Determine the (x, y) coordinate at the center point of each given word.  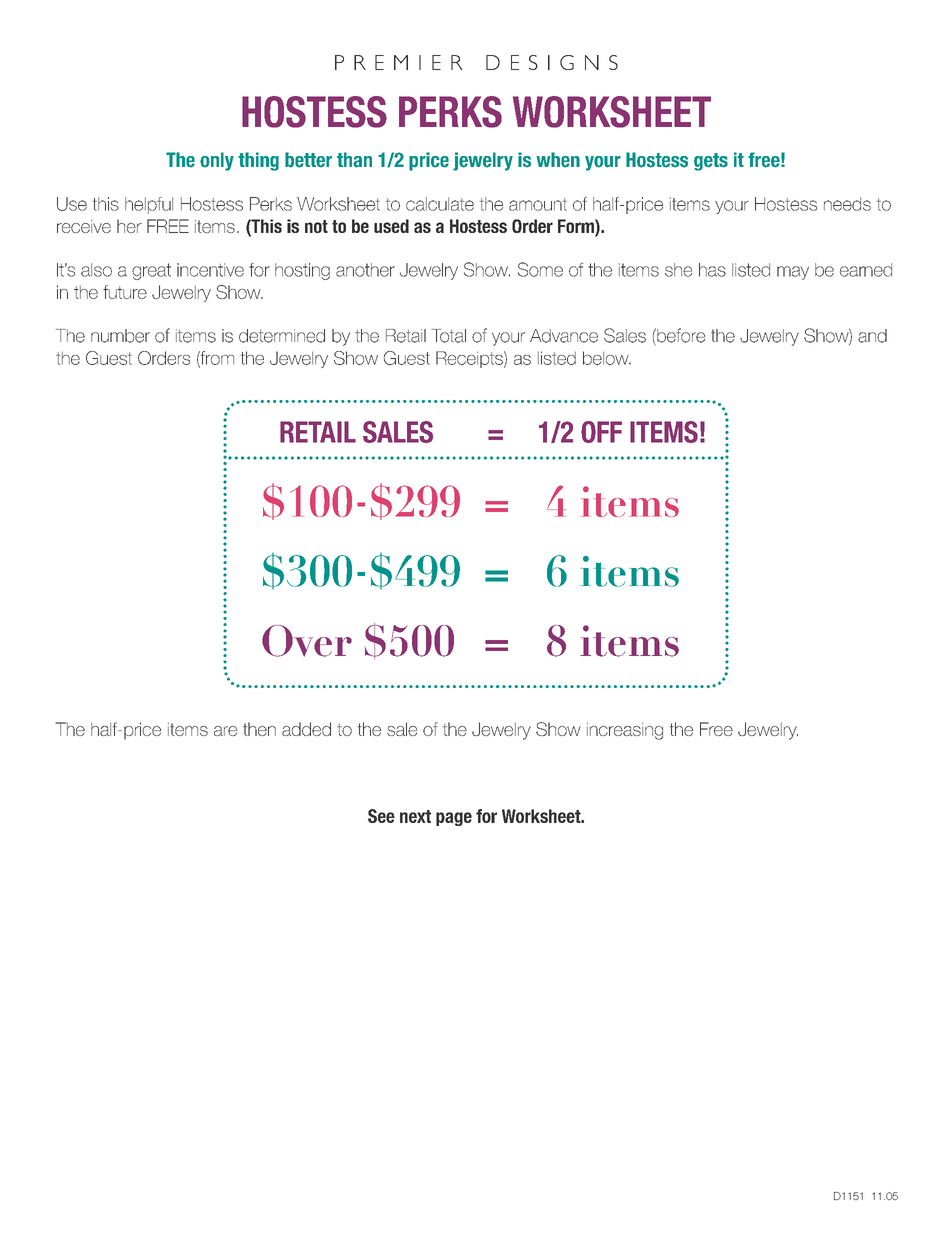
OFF (601, 432)
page (454, 819)
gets (711, 162)
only (217, 161)
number (120, 336)
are (225, 731)
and (872, 336)
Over (307, 641)
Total (449, 336)
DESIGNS (552, 62)
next (415, 816)
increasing (625, 731)
